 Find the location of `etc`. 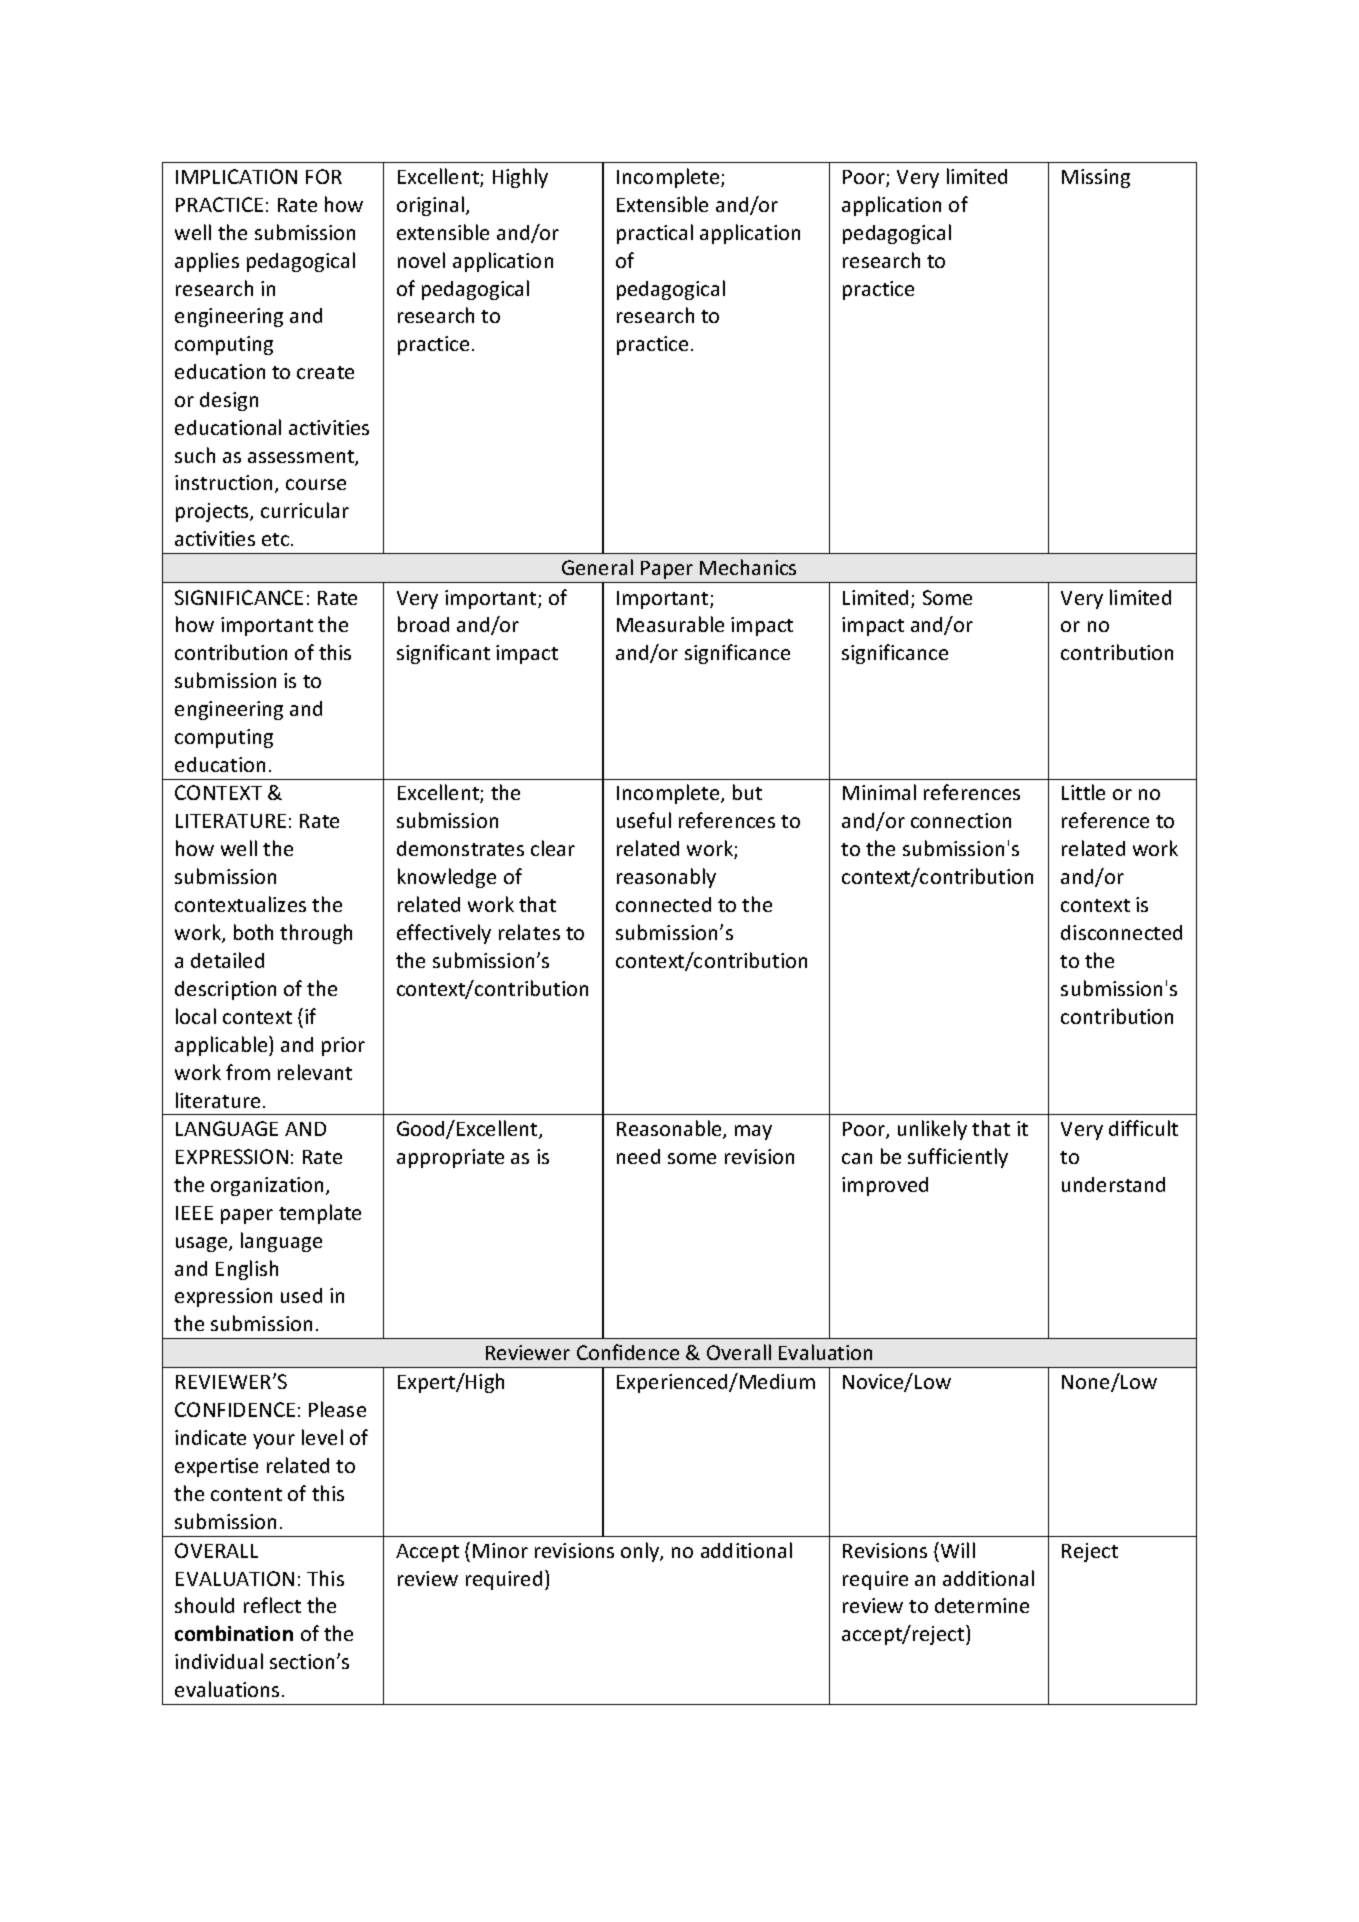

etc is located at coordinates (277, 539).
